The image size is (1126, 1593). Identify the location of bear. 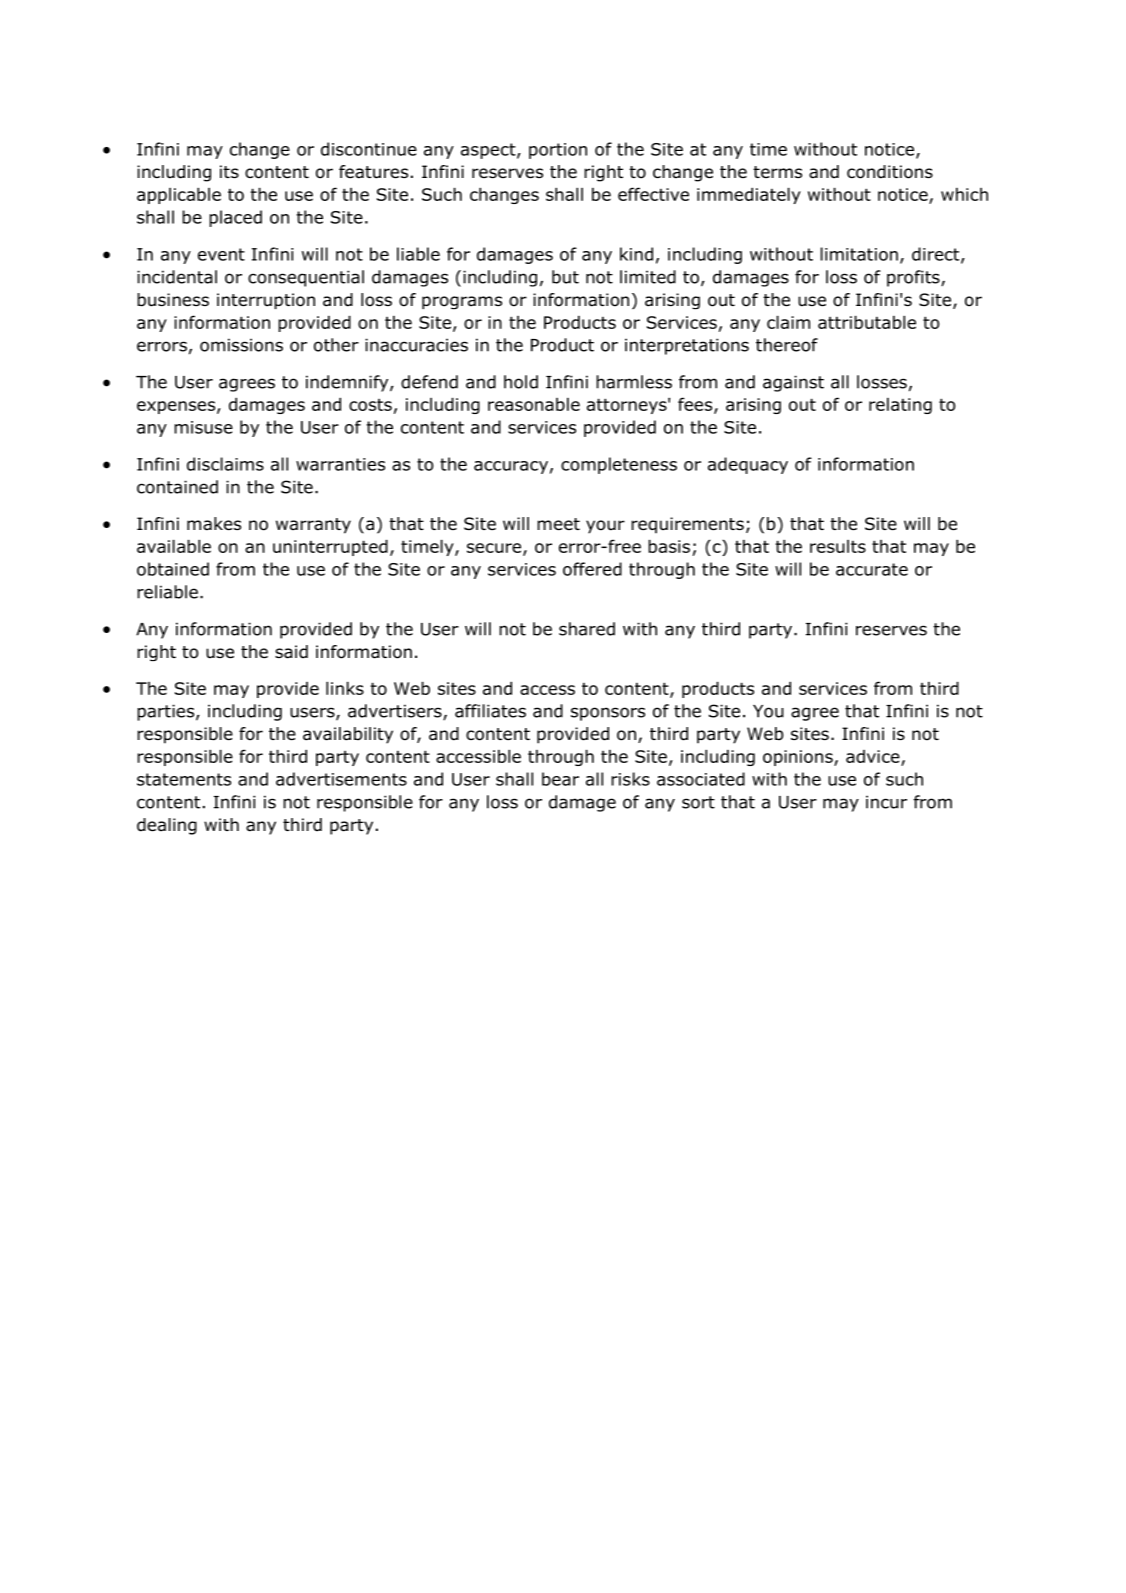
(560, 779).
